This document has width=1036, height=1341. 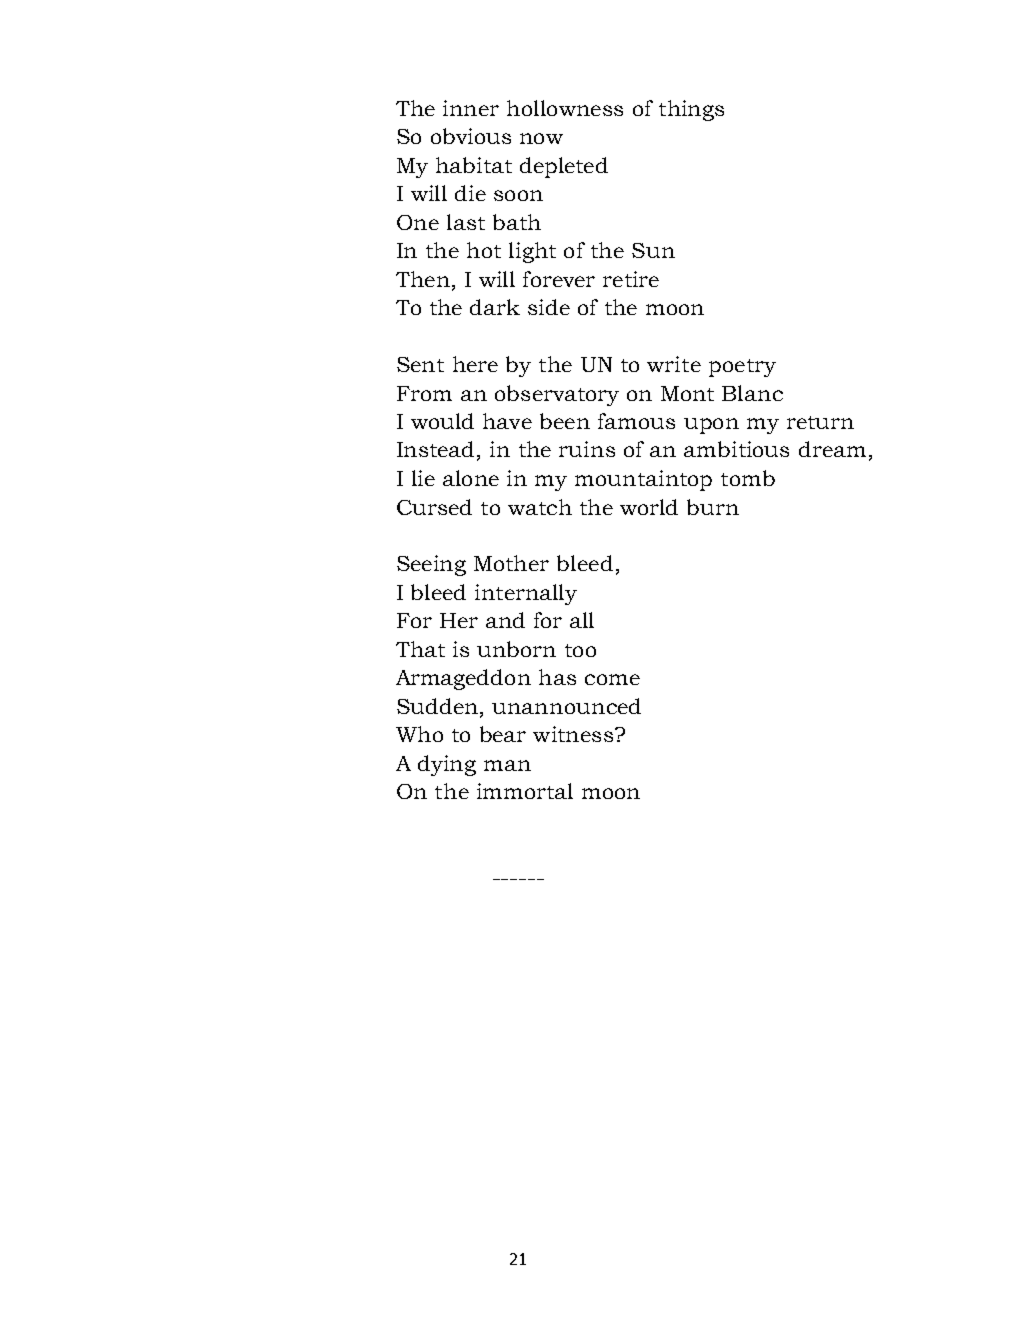 What do you see at coordinates (447, 765) in the document?
I see `dying` at bounding box center [447, 765].
